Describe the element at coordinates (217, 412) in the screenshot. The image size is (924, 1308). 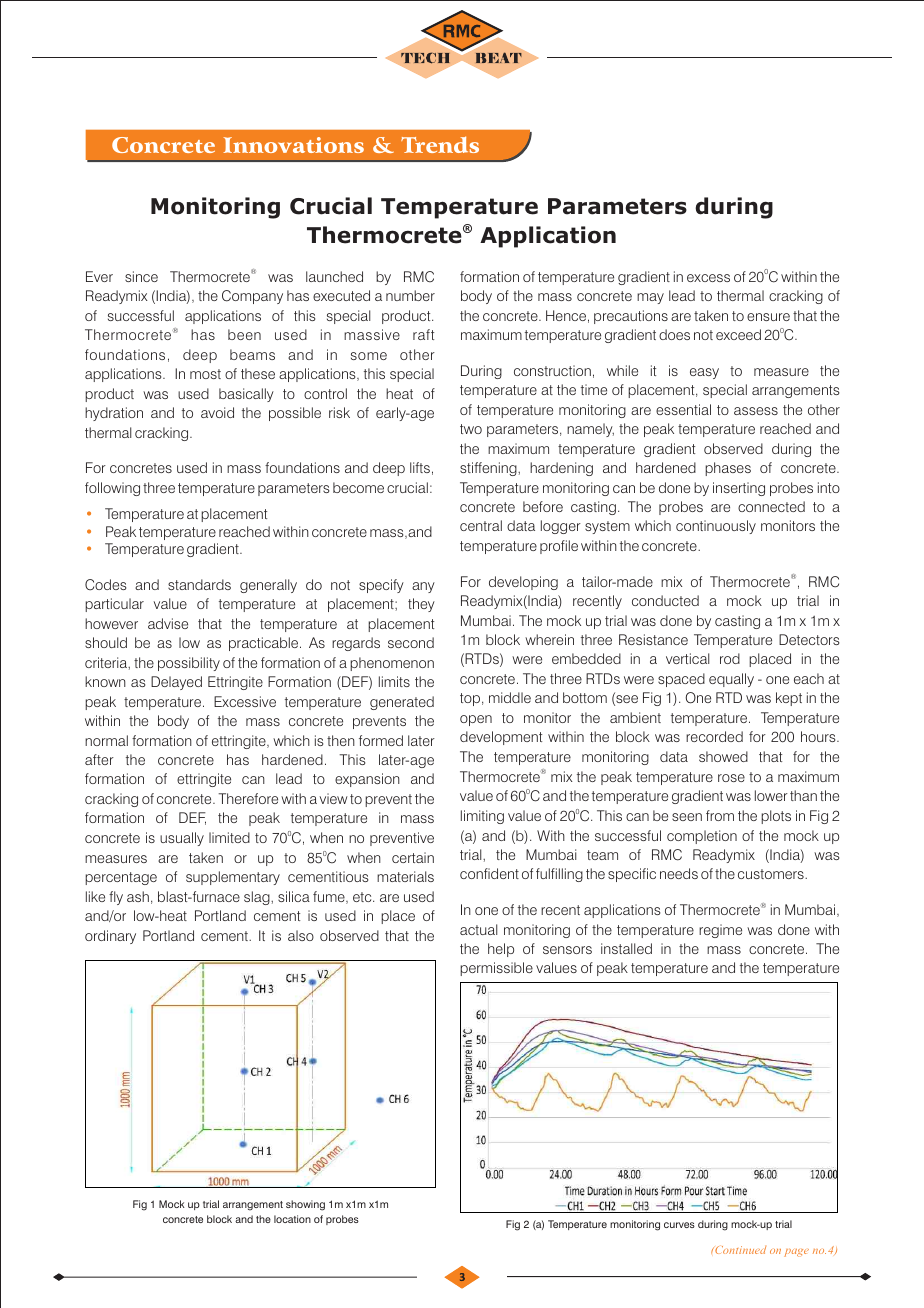
I see `avoid` at that location.
